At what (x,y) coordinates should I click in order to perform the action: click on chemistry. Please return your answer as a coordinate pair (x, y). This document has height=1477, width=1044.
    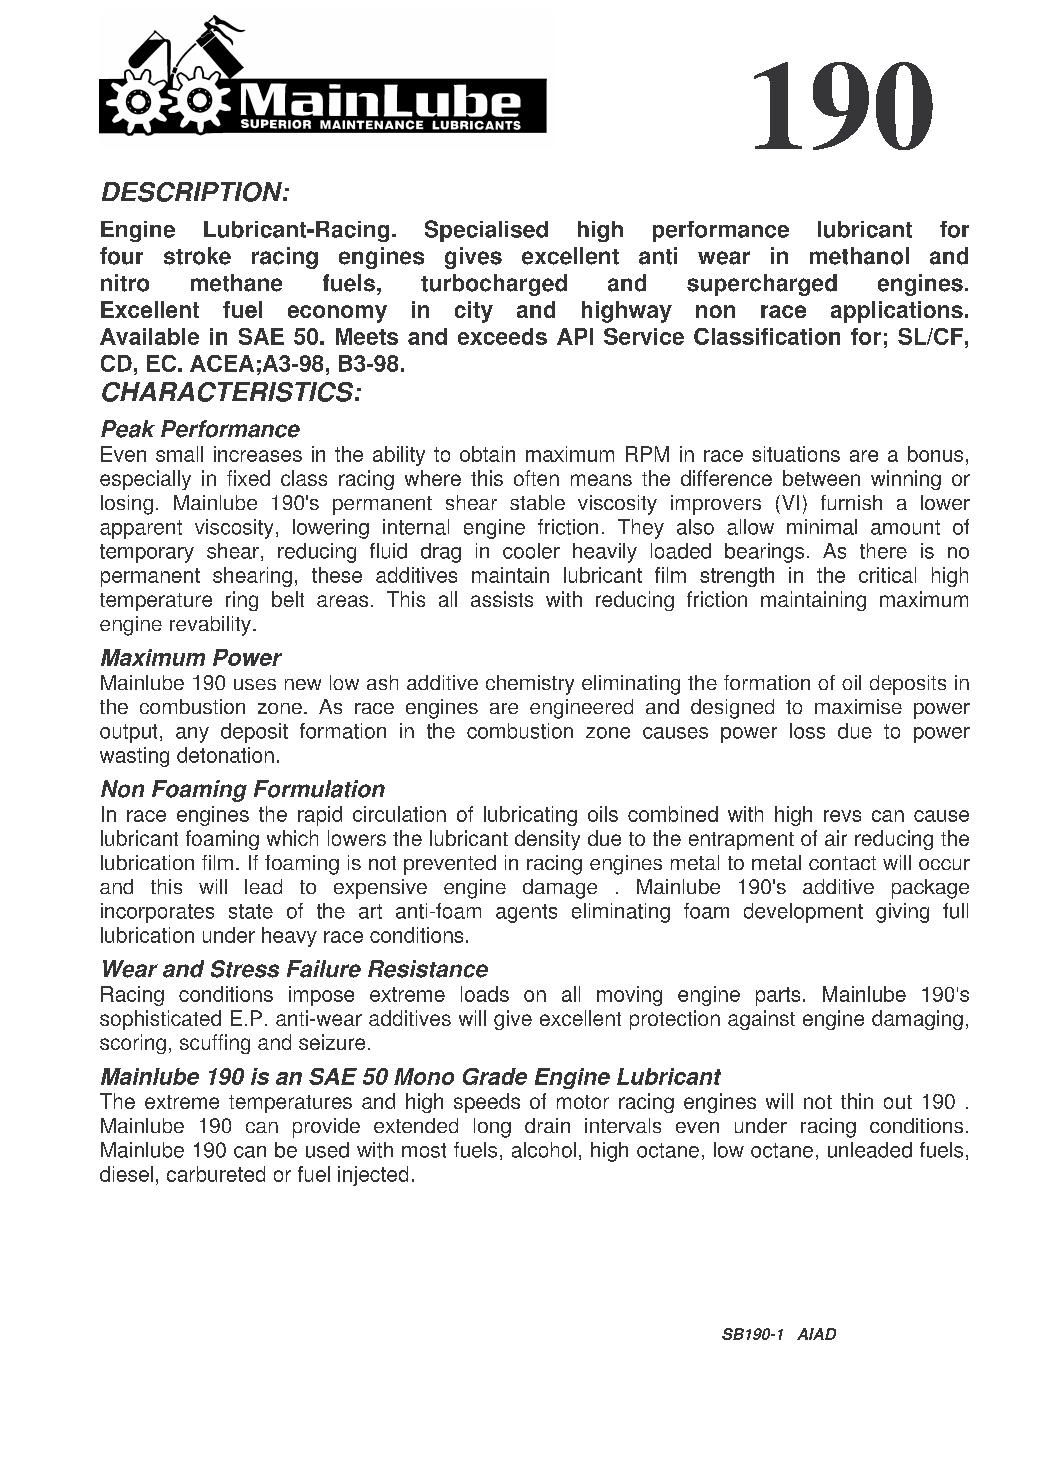
    Looking at the image, I should click on (530, 685).
